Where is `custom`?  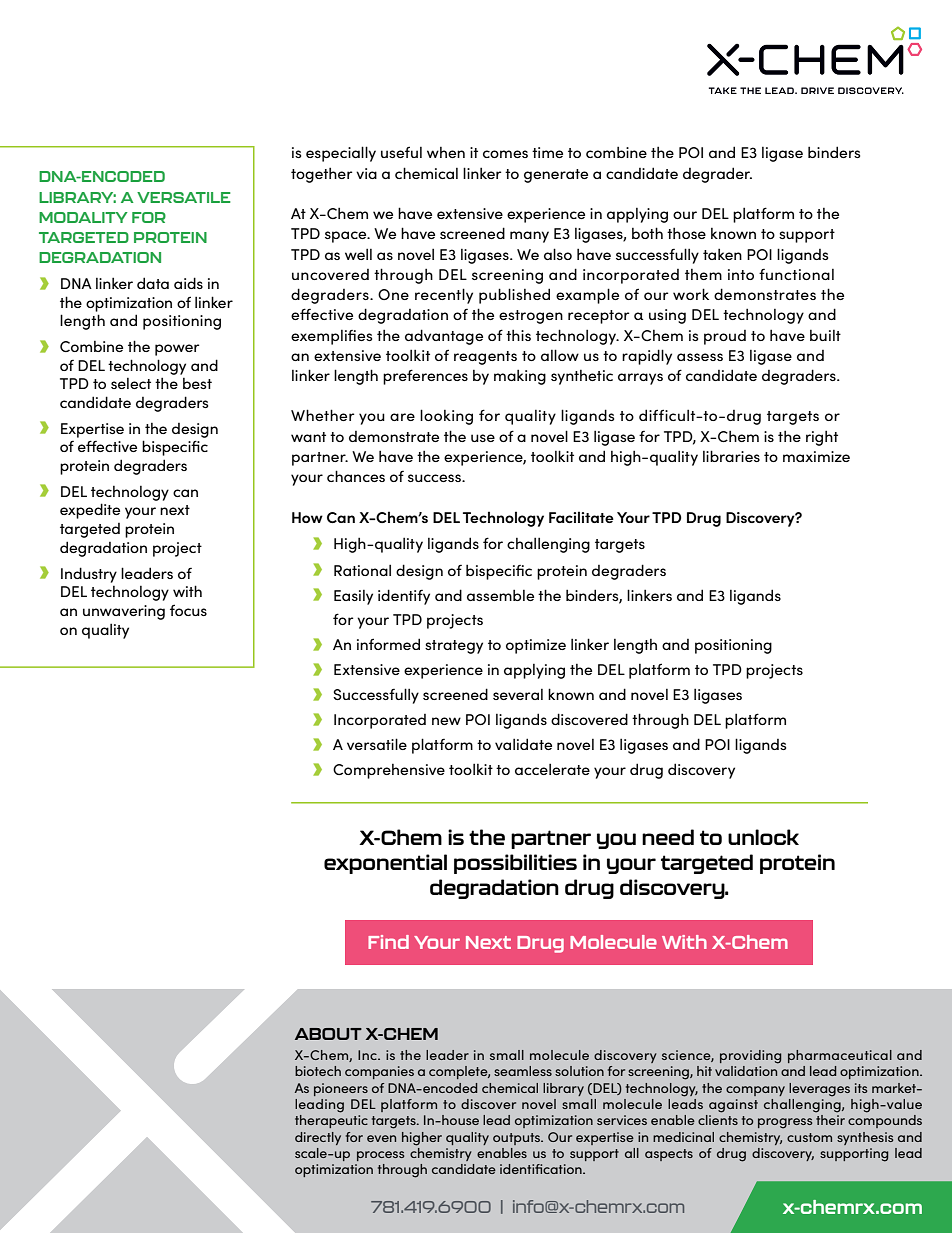
custom is located at coordinates (809, 1137).
